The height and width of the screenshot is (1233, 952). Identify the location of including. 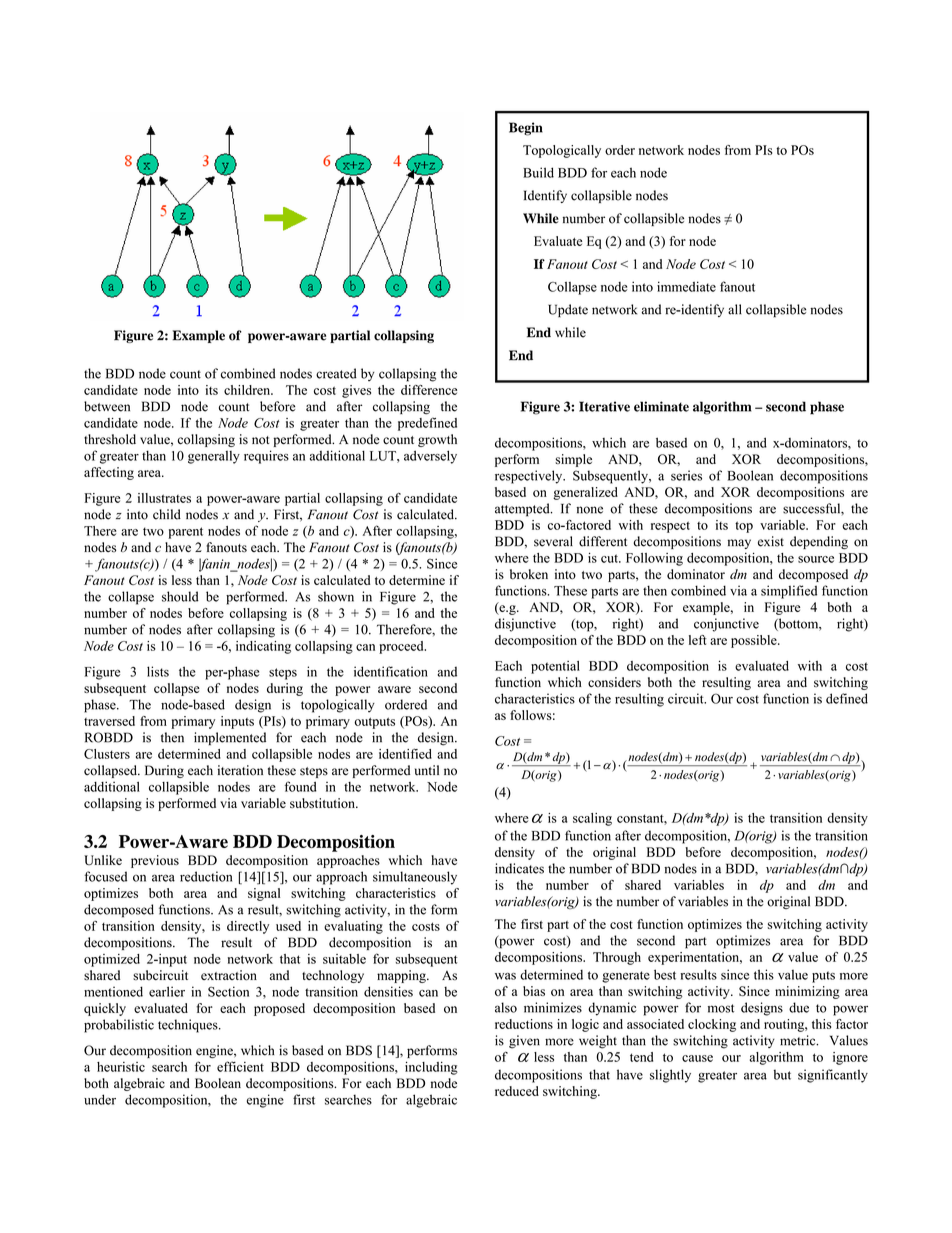
(431, 1068).
